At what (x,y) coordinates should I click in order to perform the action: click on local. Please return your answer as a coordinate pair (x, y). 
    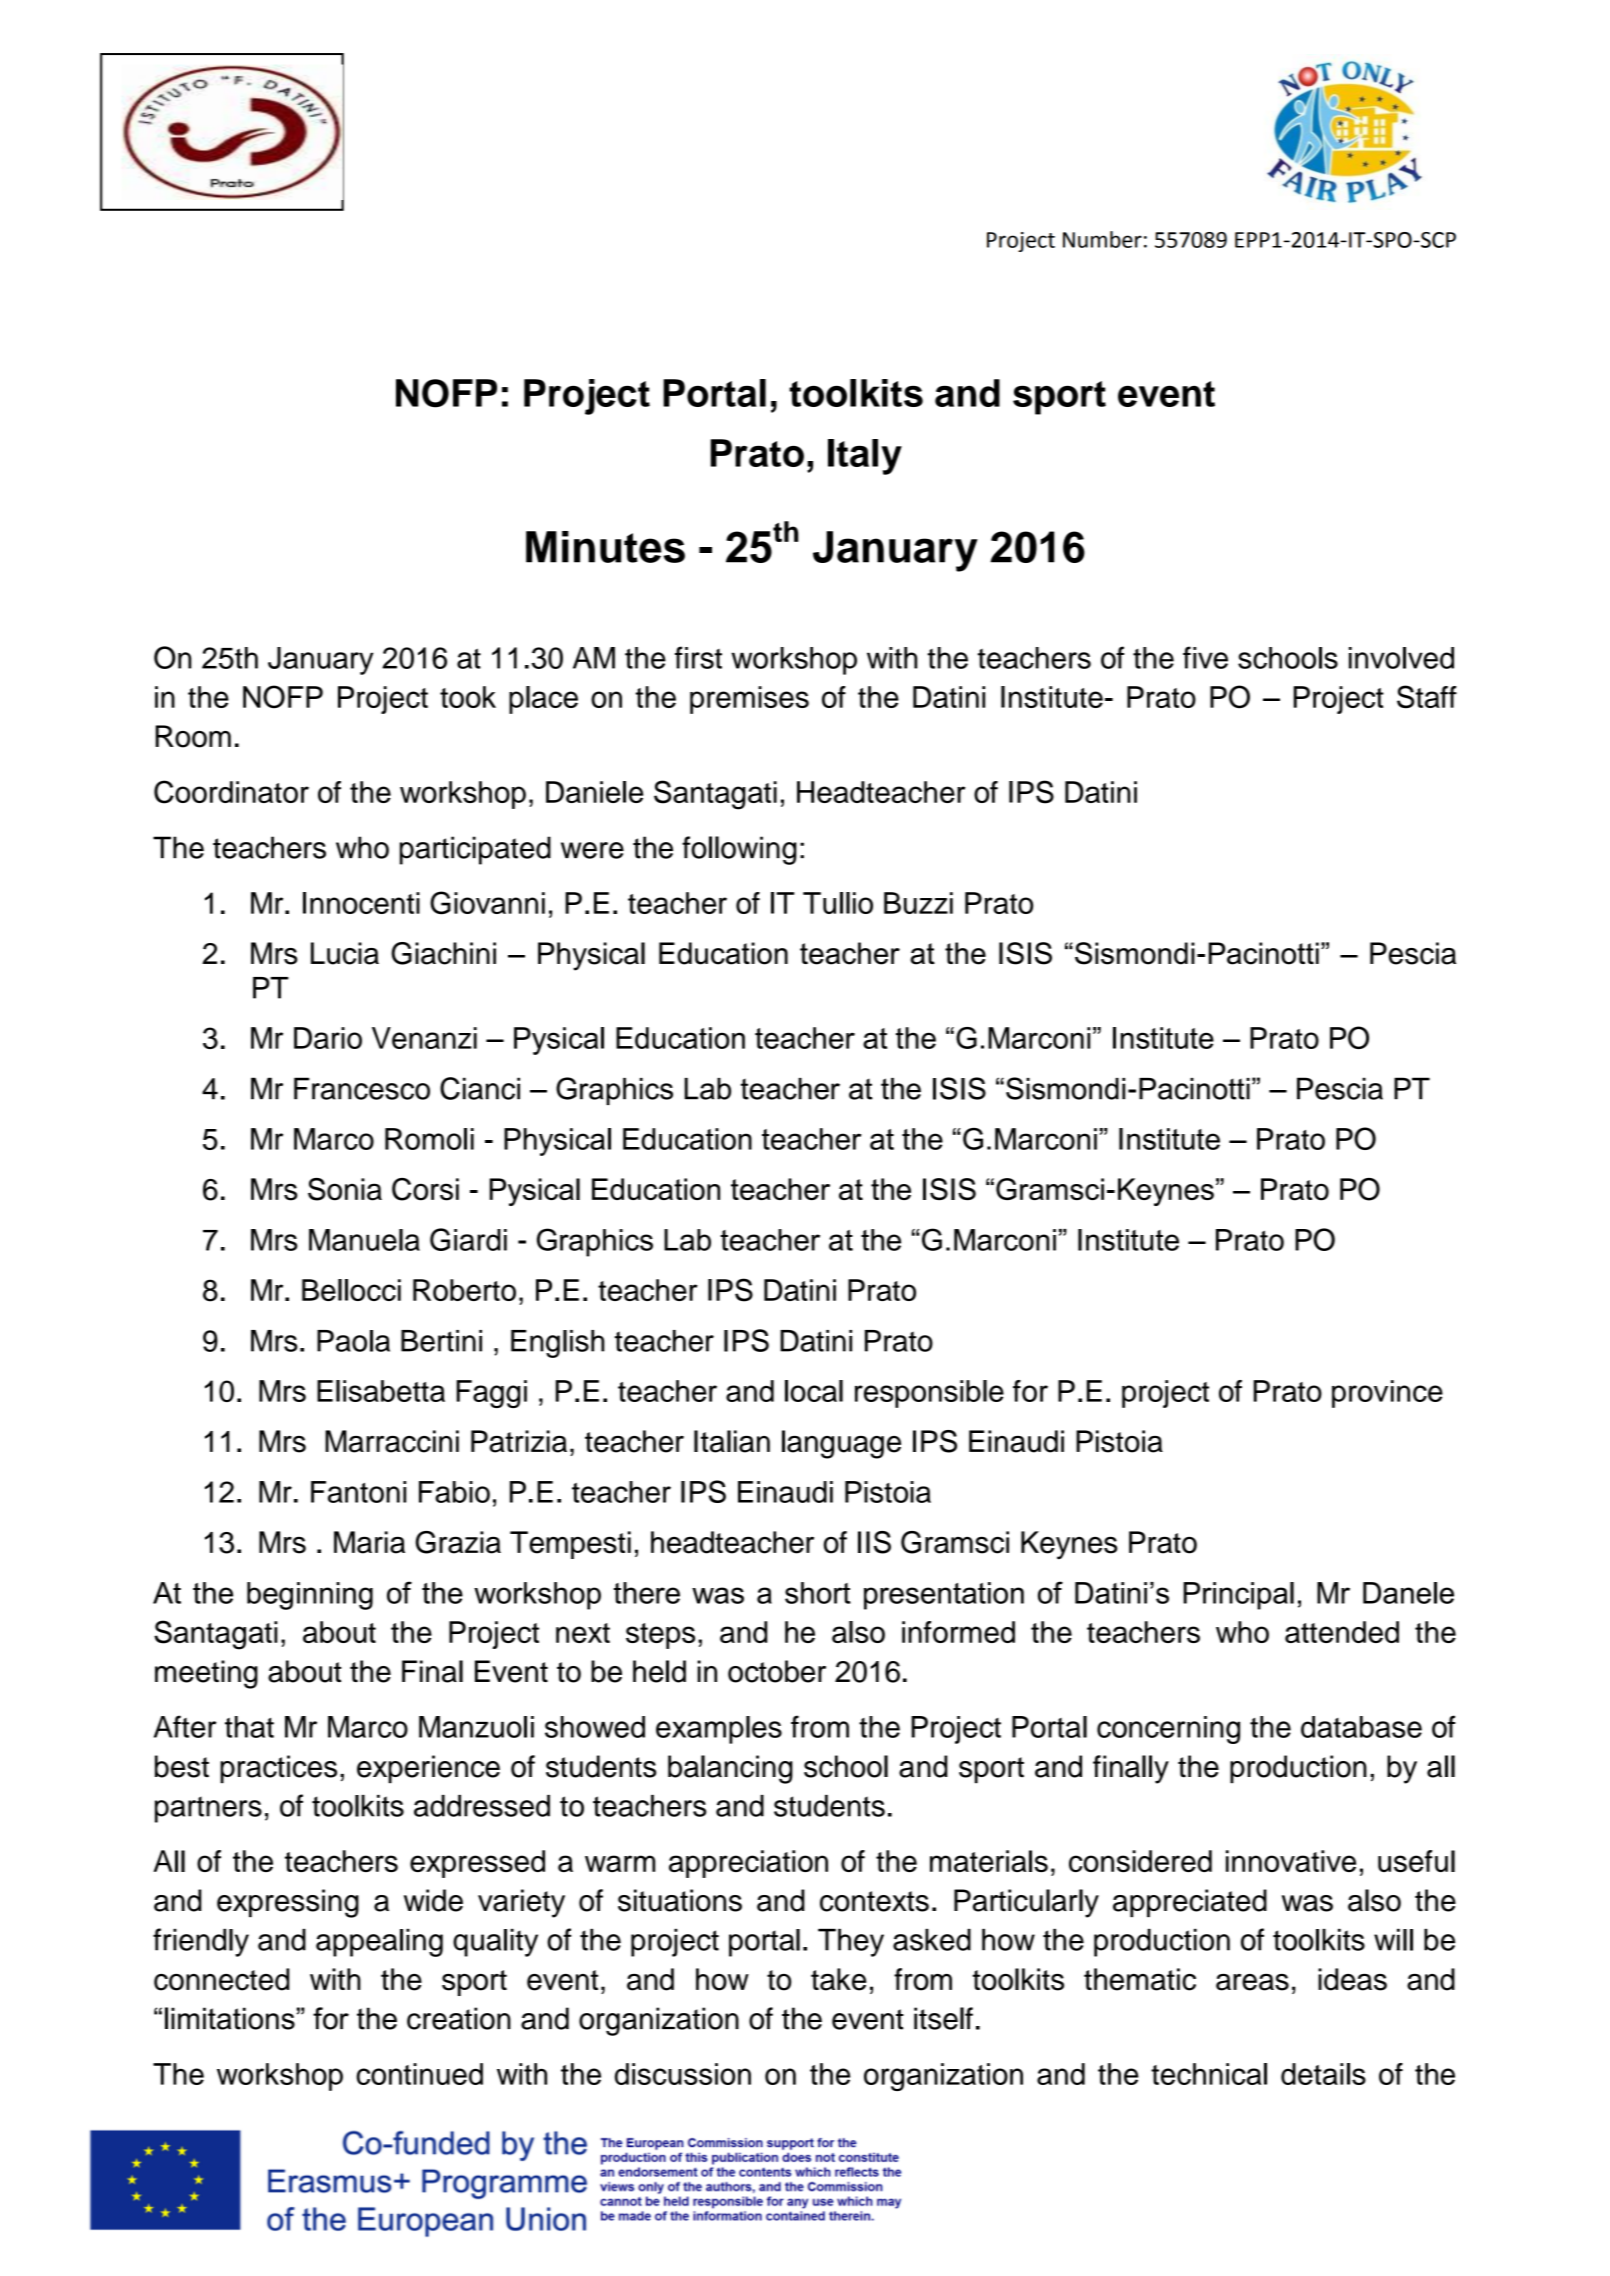
    Looking at the image, I should click on (814, 1391).
